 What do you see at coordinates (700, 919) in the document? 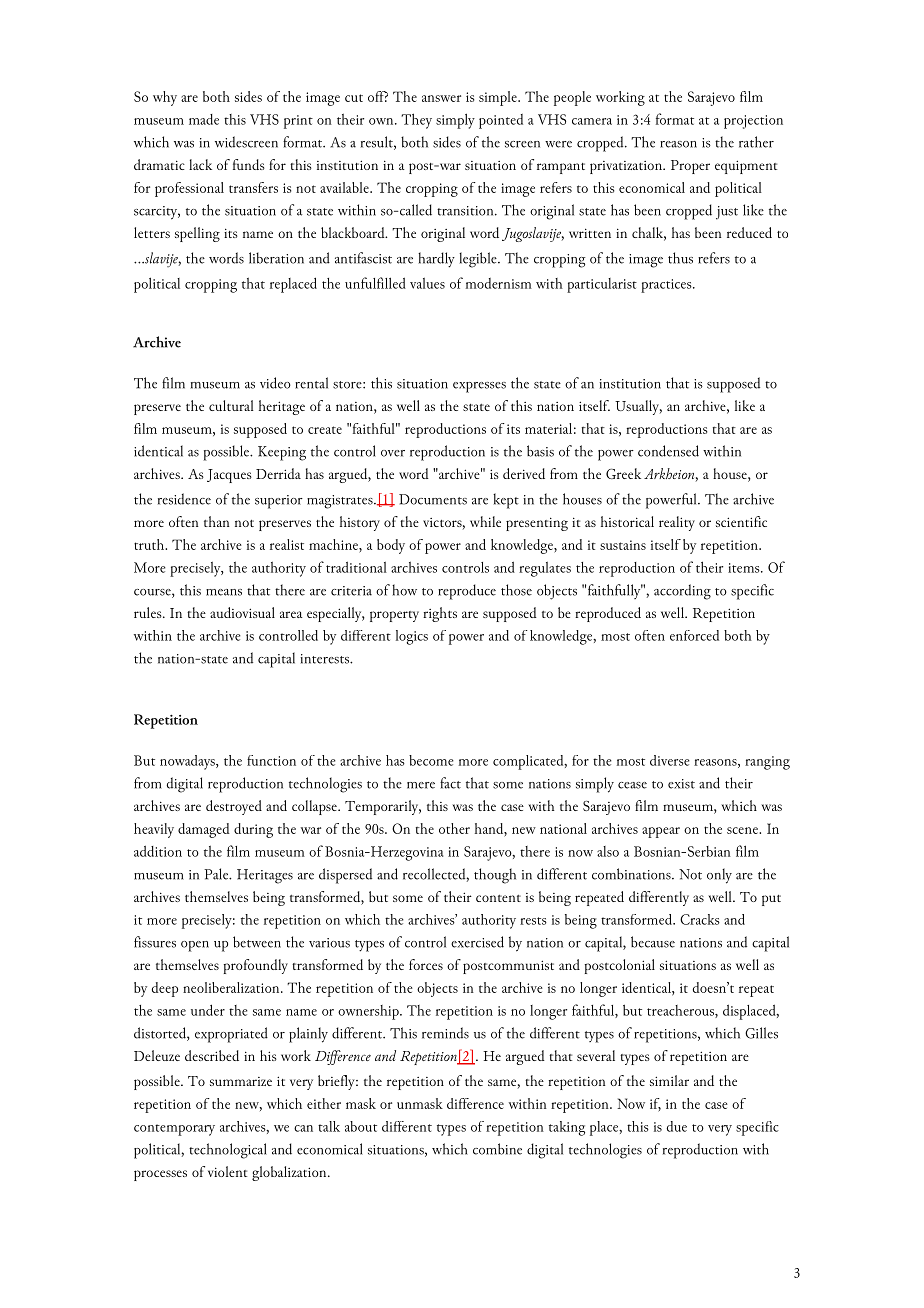
I see `Cracks` at bounding box center [700, 919].
